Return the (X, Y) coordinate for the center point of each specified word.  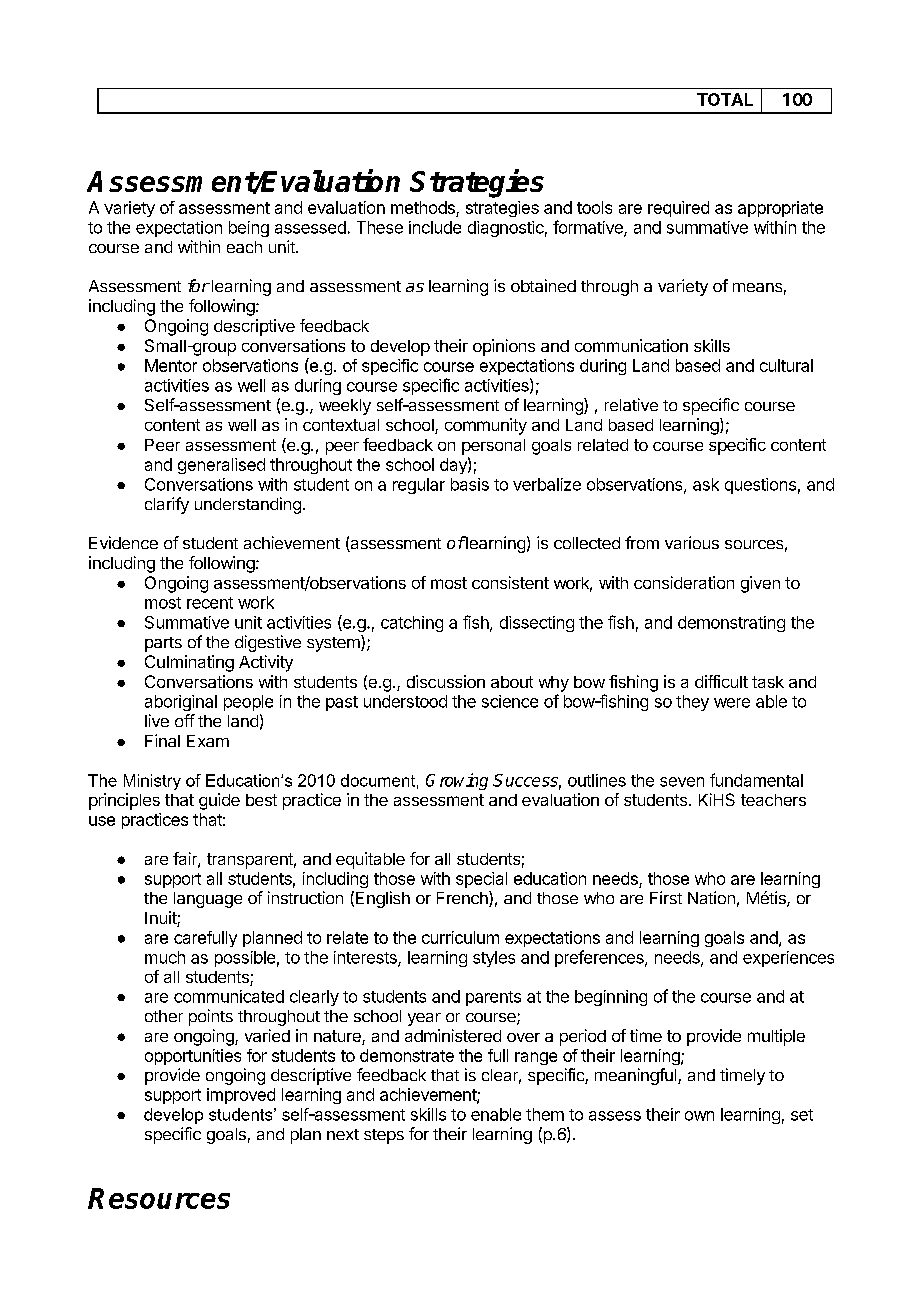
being (249, 229)
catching (412, 624)
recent (210, 603)
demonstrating (731, 624)
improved (241, 1096)
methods (424, 209)
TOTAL (725, 99)
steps (384, 1136)
